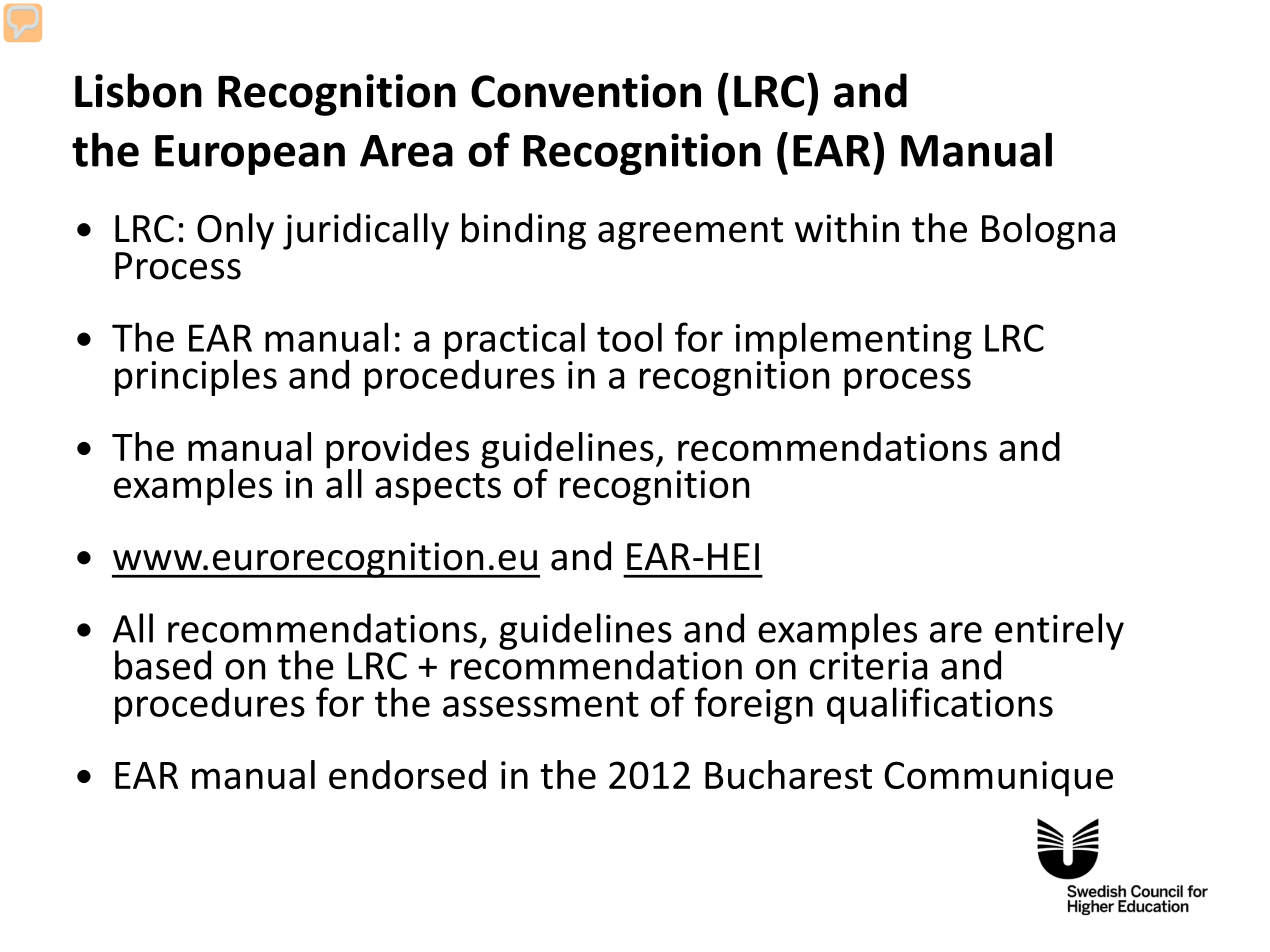 This screenshot has width=1270, height=952. What do you see at coordinates (235, 231) in the screenshot?
I see `Only` at bounding box center [235, 231].
